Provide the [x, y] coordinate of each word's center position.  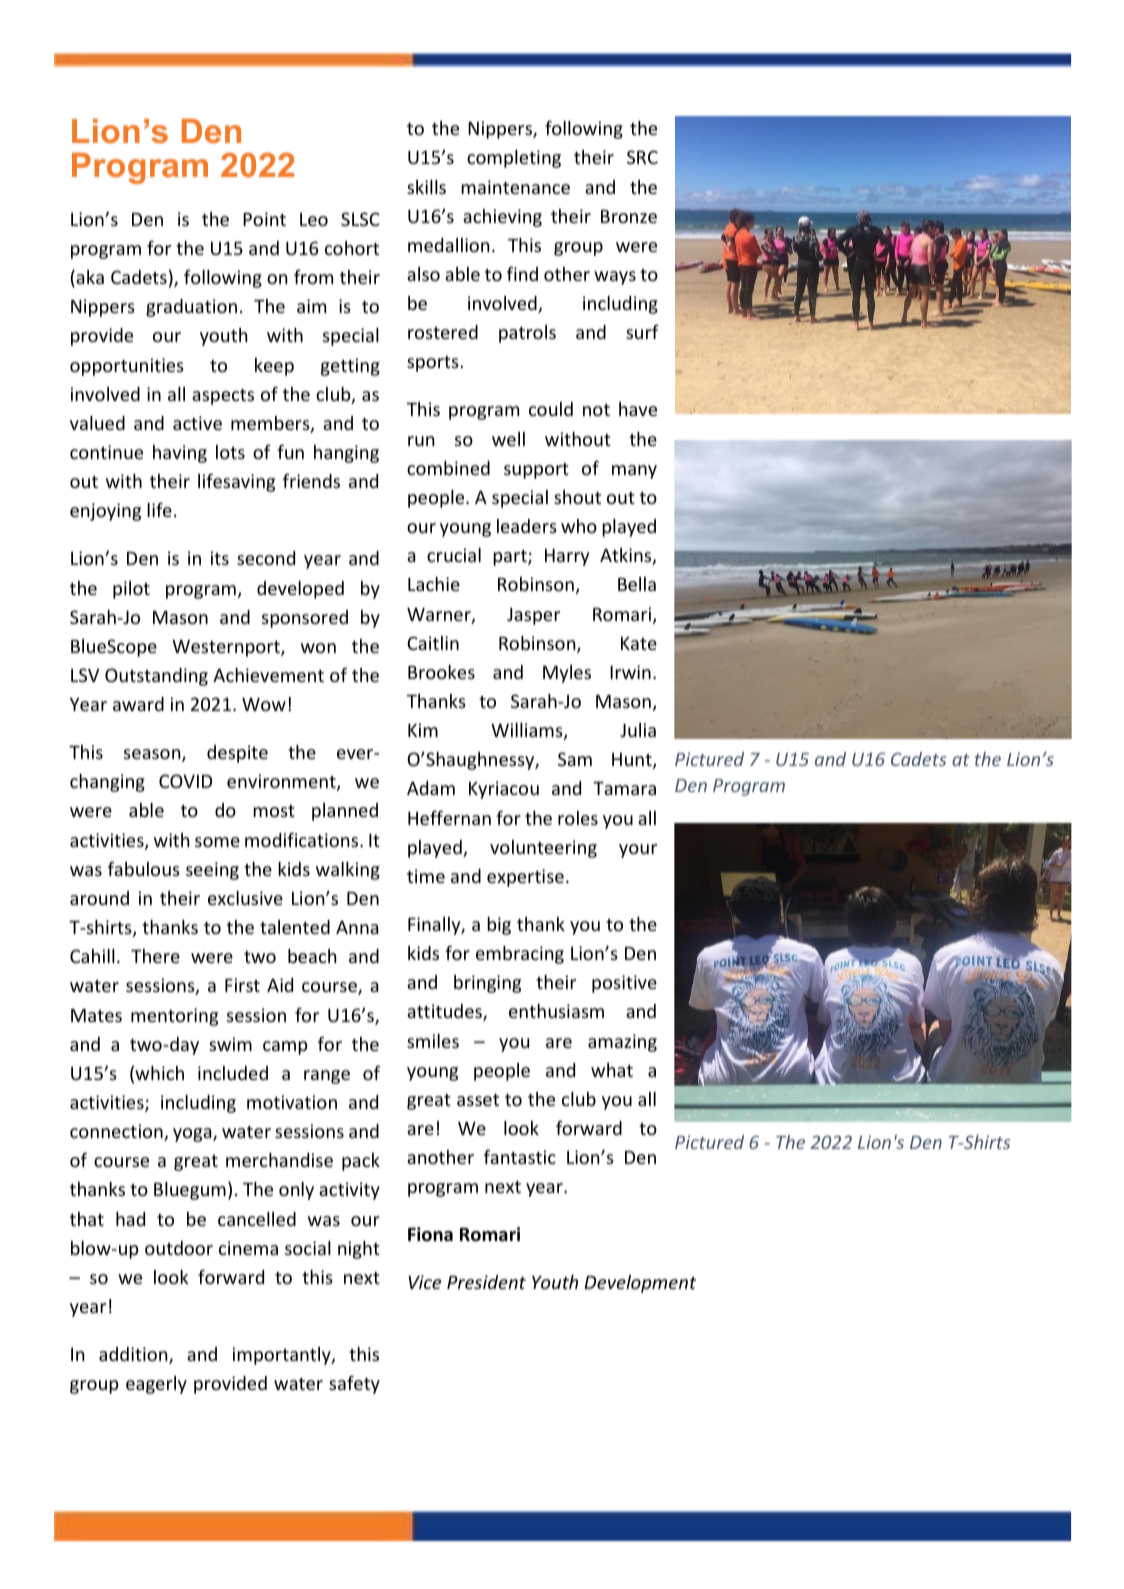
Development [640, 1284]
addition [134, 1355]
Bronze [629, 216]
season [153, 755]
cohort [352, 248]
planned [345, 812]
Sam [575, 759]
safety [354, 1385]
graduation [191, 308]
